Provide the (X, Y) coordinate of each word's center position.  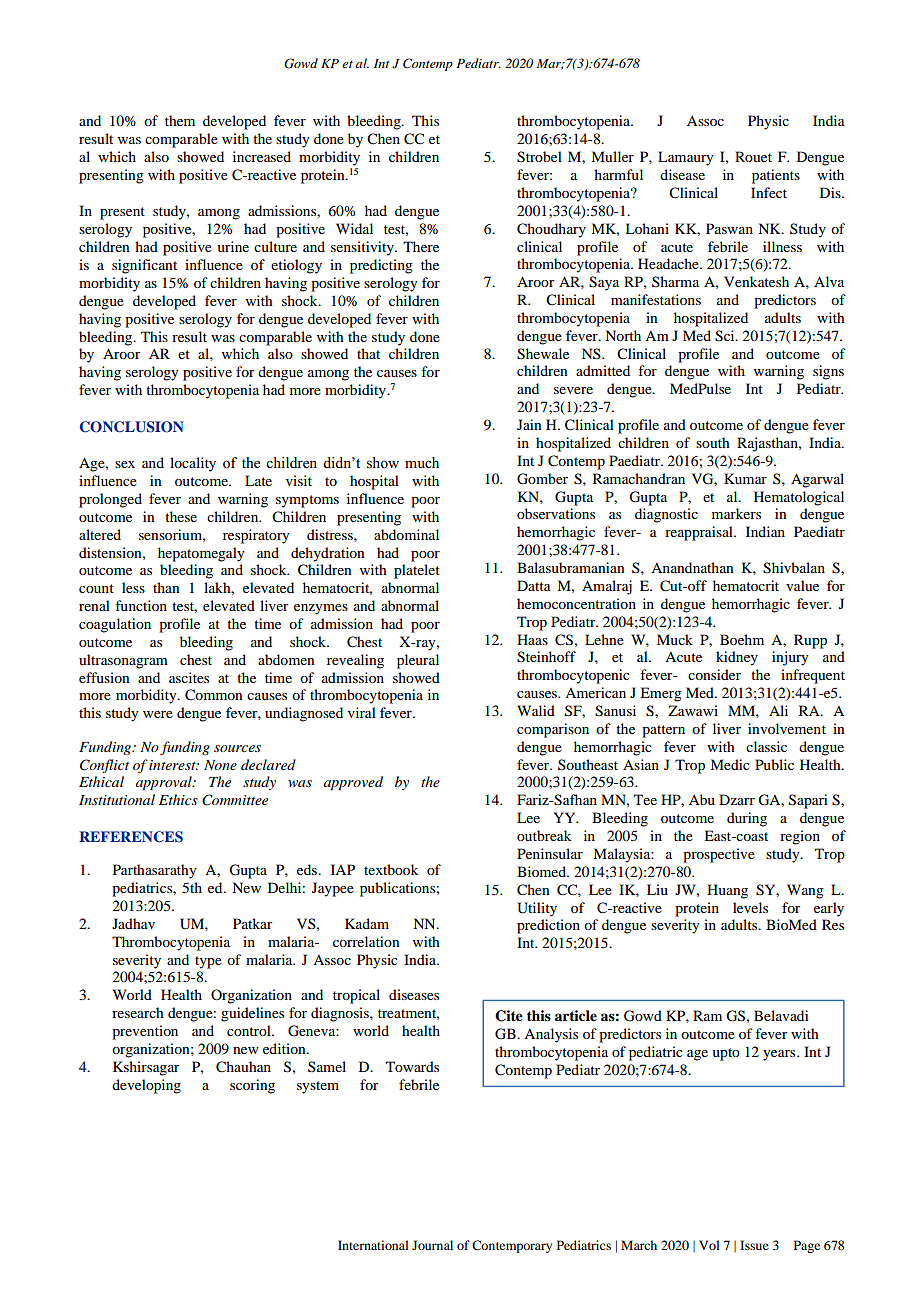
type (208, 962)
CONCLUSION (132, 427)
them (180, 120)
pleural (418, 661)
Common (214, 695)
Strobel (539, 157)
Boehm (742, 639)
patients (776, 176)
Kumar (745, 478)
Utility (537, 909)
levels (750, 907)
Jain (529, 424)
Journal (432, 1245)
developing (146, 1086)
